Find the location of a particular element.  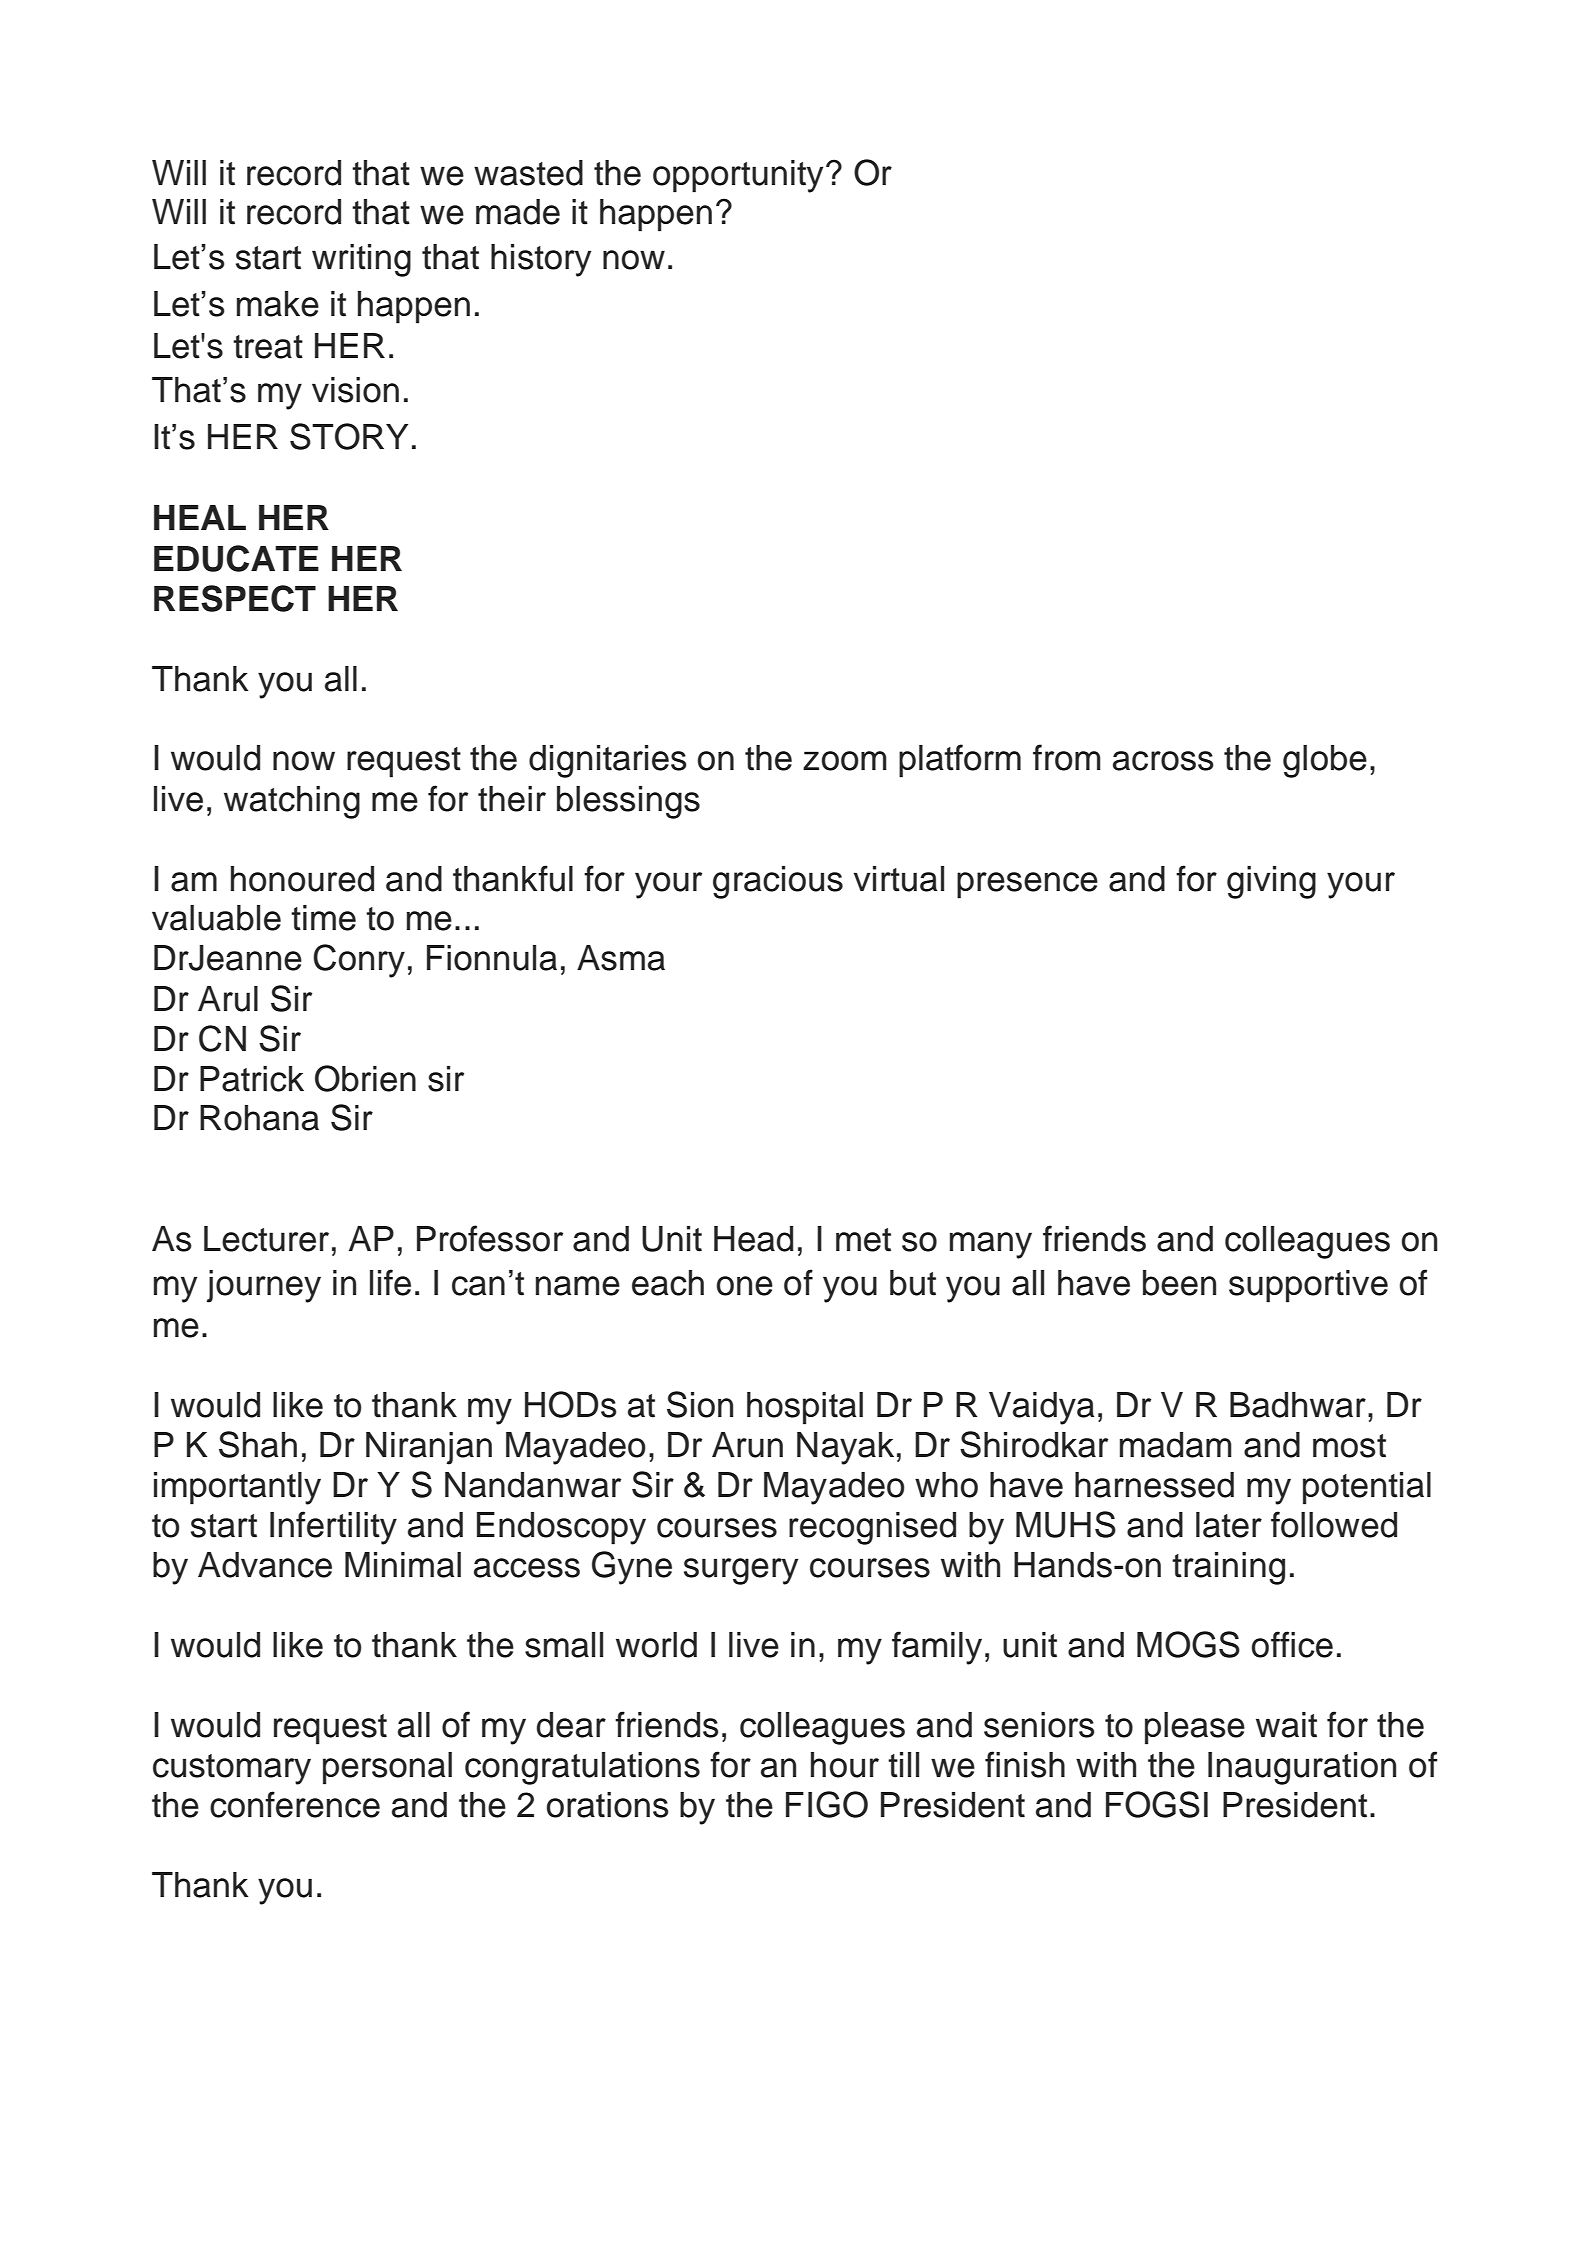

personal is located at coordinates (387, 1768).
